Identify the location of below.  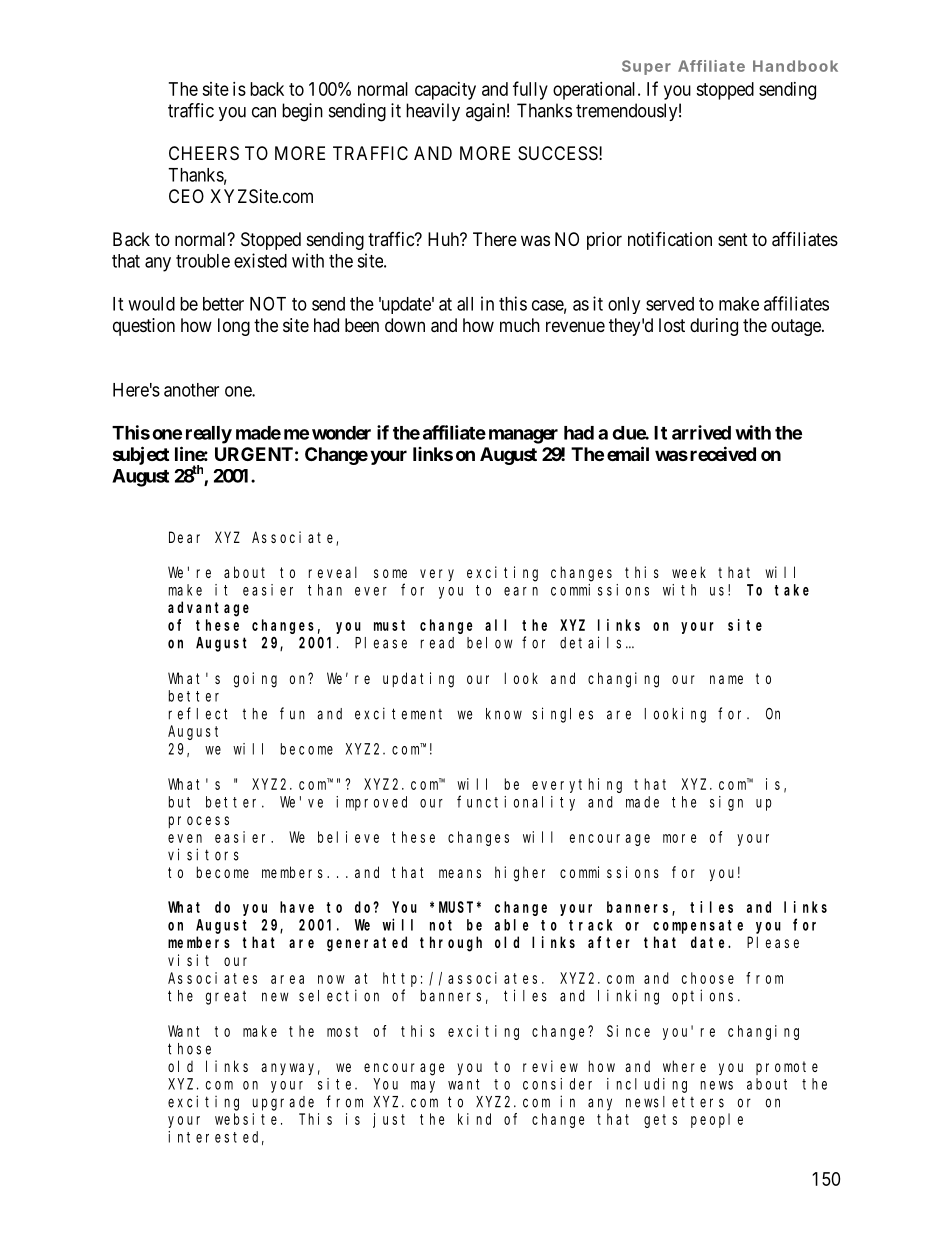
(490, 643).
